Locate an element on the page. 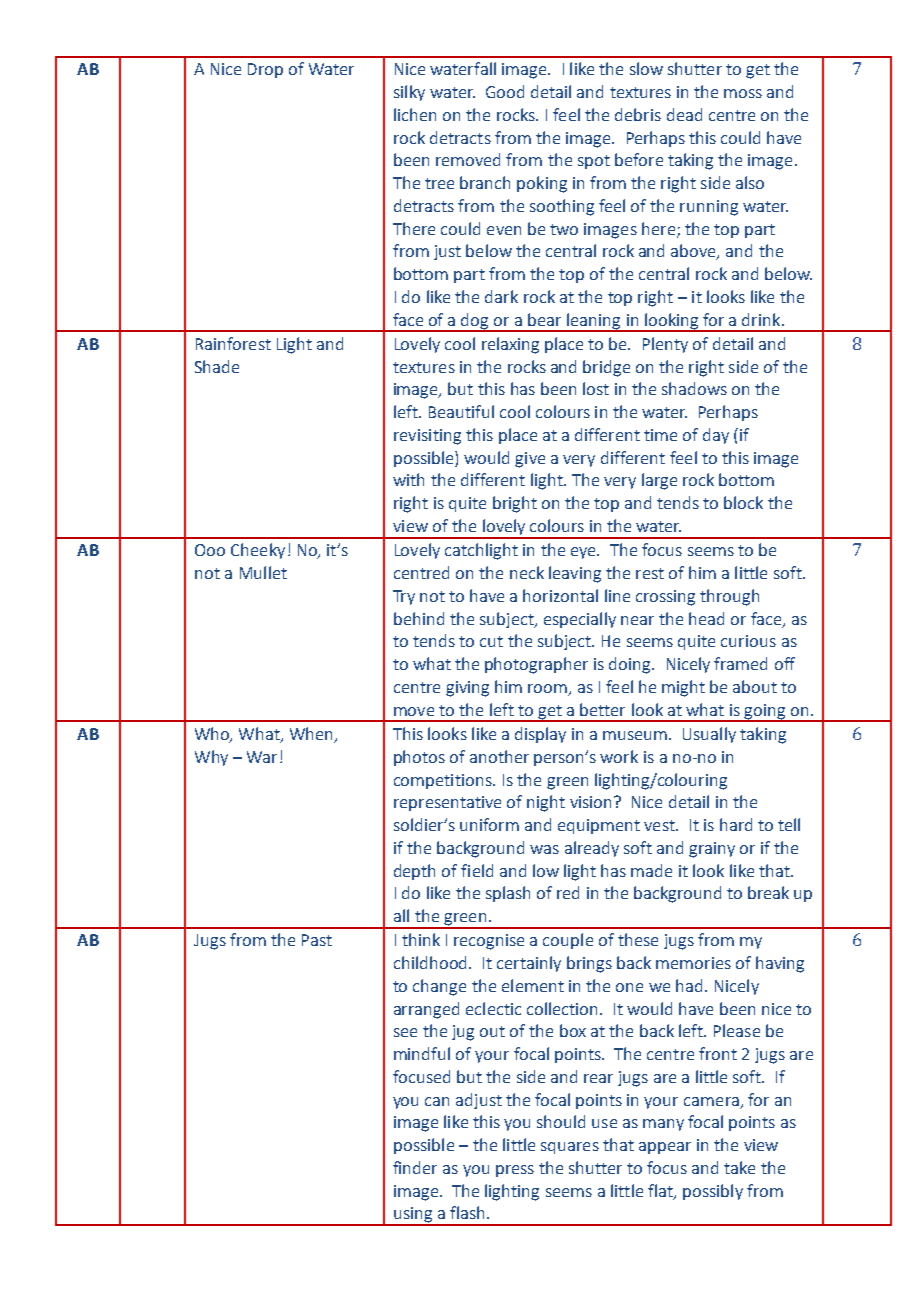  Good is located at coordinates (505, 91).
